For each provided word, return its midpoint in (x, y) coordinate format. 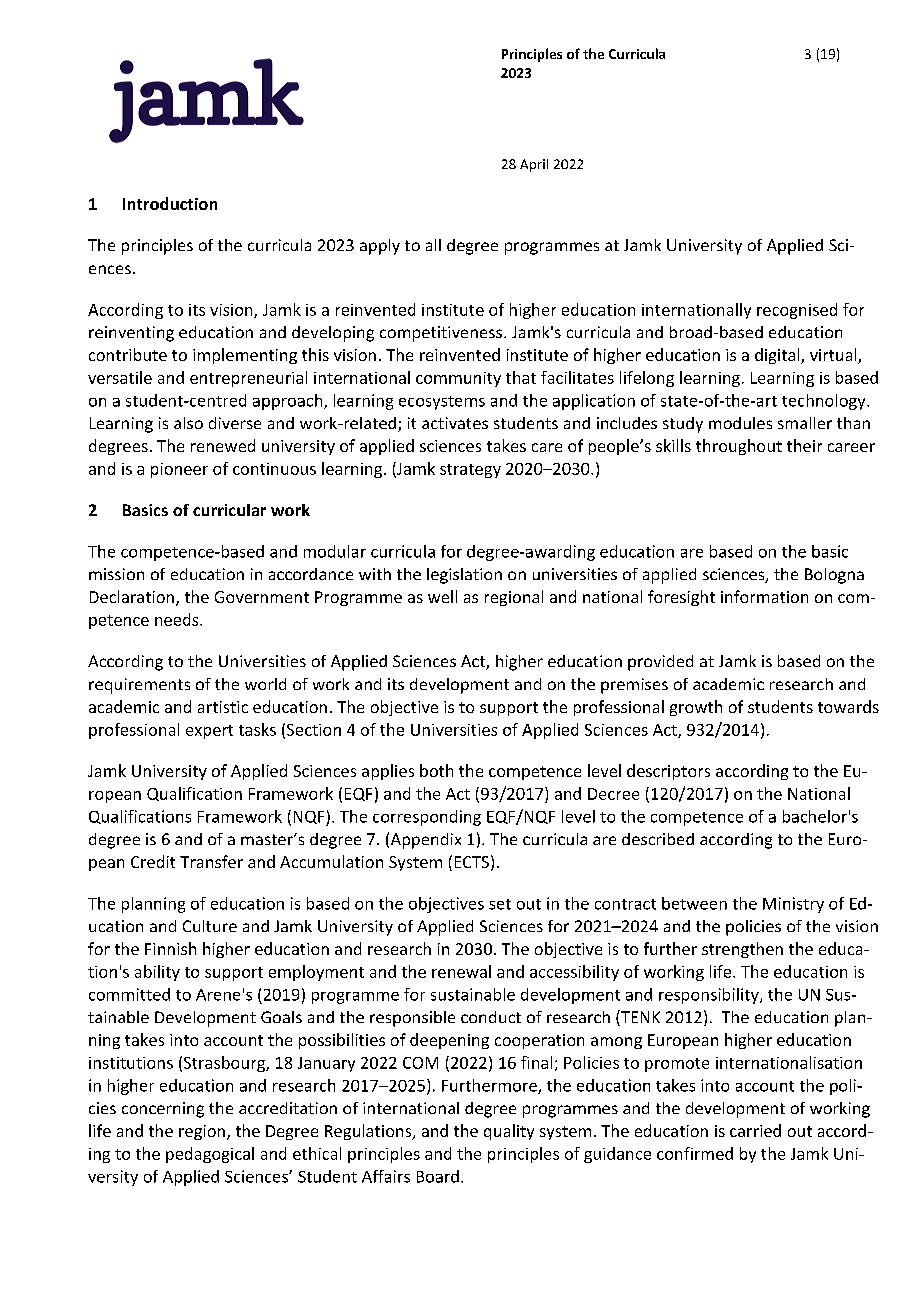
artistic (223, 707)
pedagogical (210, 1155)
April (534, 165)
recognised (797, 311)
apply (380, 247)
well (442, 596)
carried (755, 1130)
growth (696, 708)
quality (509, 1132)
